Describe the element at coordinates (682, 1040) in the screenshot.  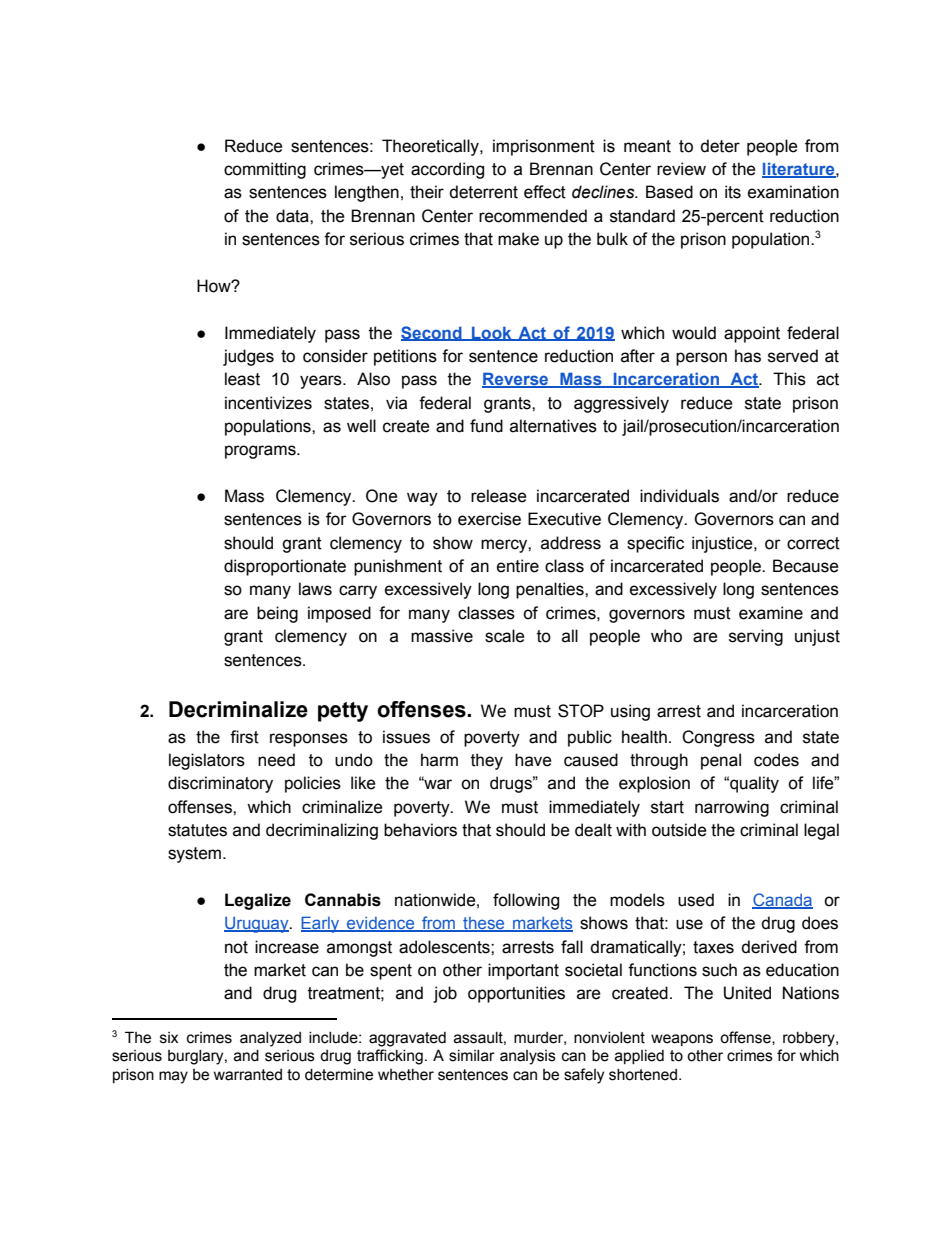
I see `weapons` at that location.
